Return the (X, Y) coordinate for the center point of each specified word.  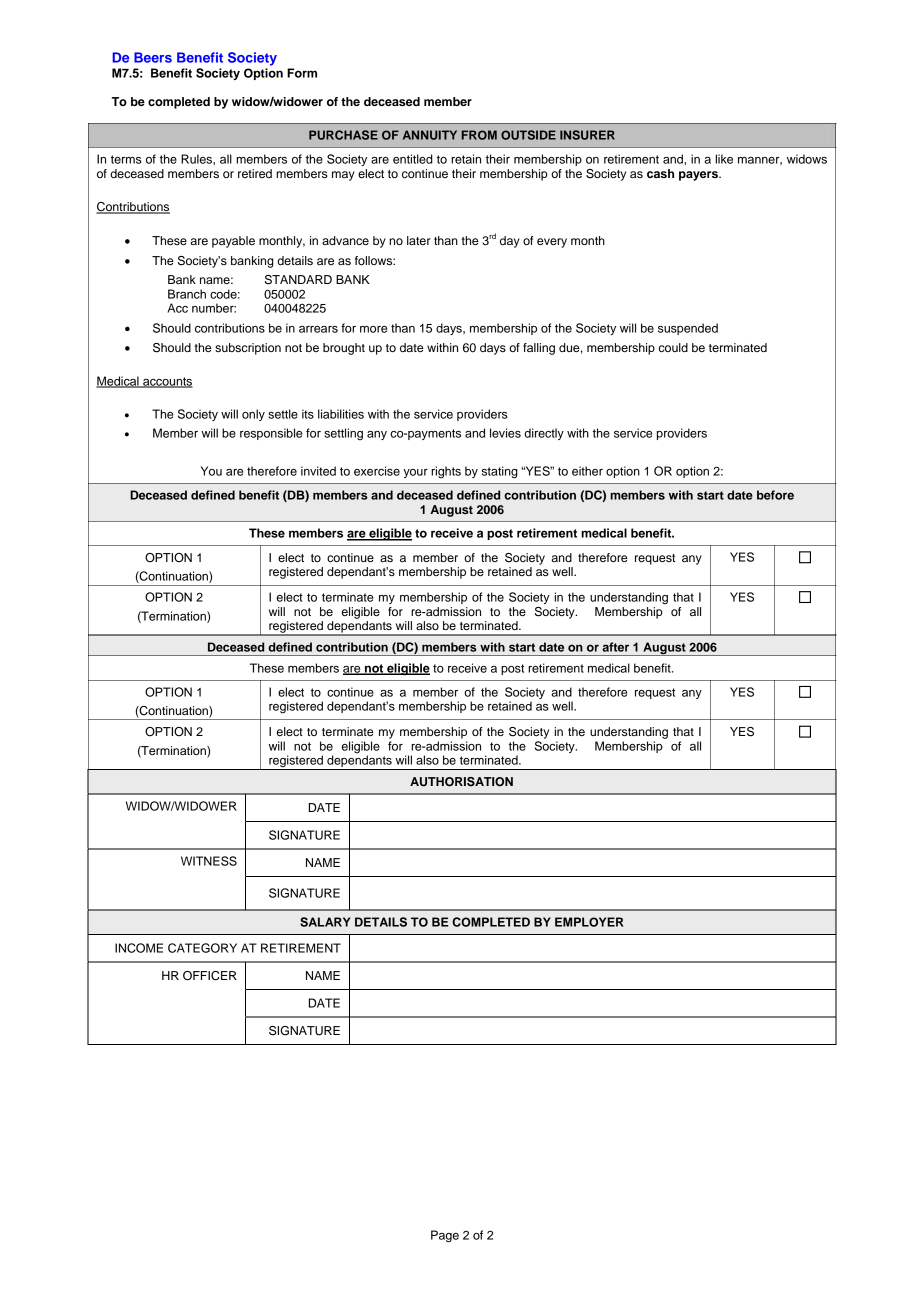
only (253, 415)
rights (446, 472)
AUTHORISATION (461, 782)
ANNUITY (430, 135)
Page (445, 1236)
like (724, 159)
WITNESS (209, 861)
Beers (153, 57)
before (775, 495)
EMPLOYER (589, 922)
